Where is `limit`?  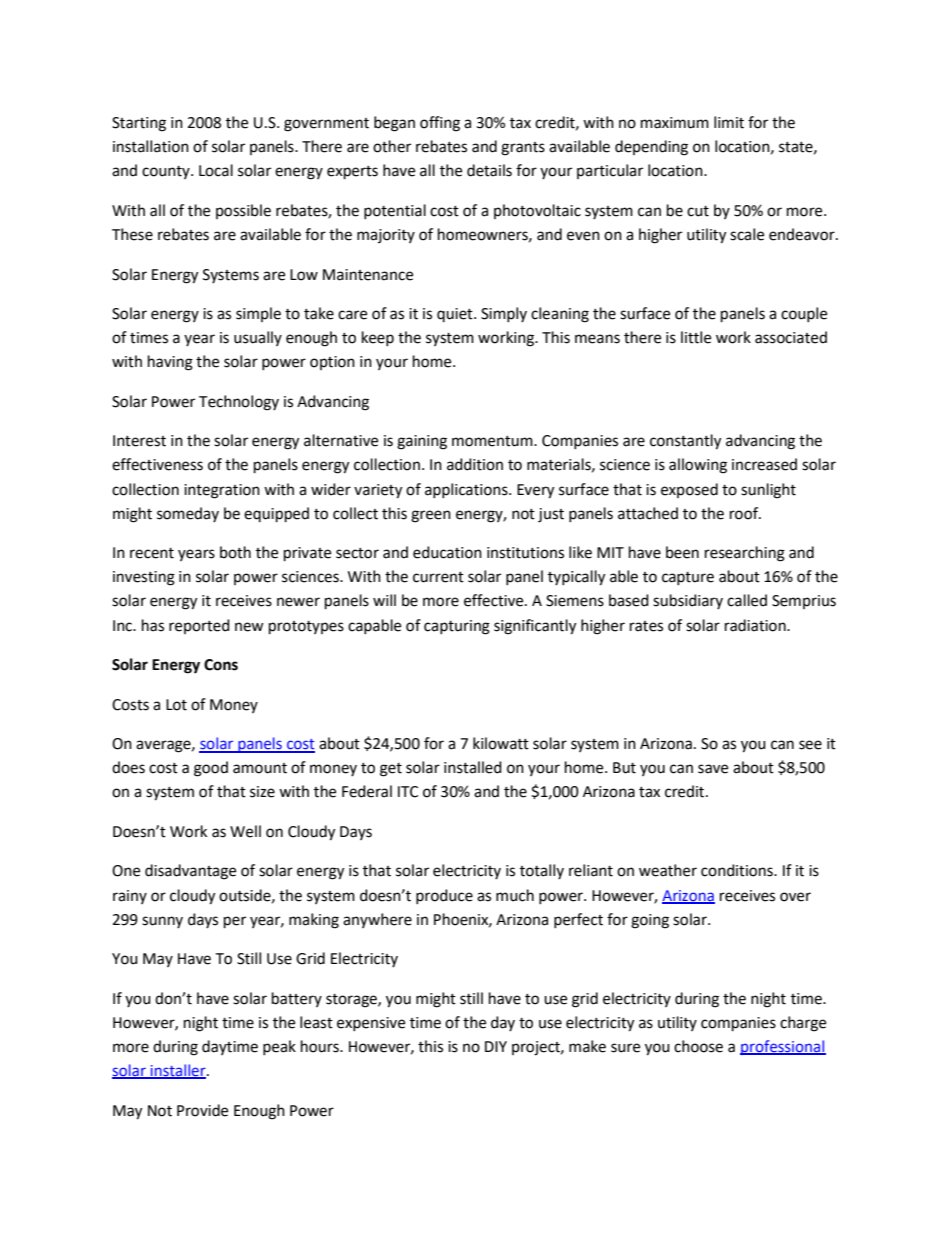 limit is located at coordinates (729, 122).
